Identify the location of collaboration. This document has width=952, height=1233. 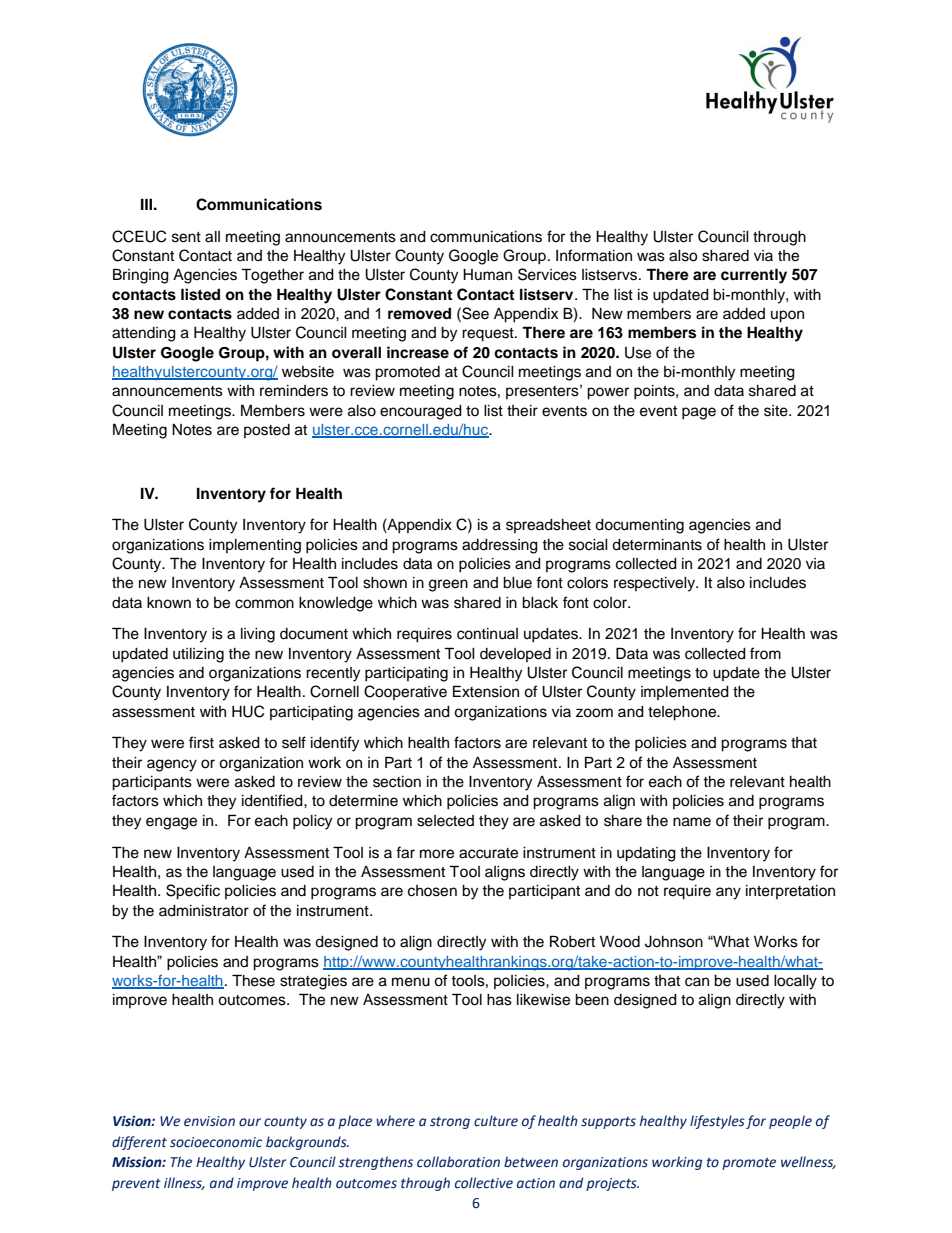
(458, 1162).
